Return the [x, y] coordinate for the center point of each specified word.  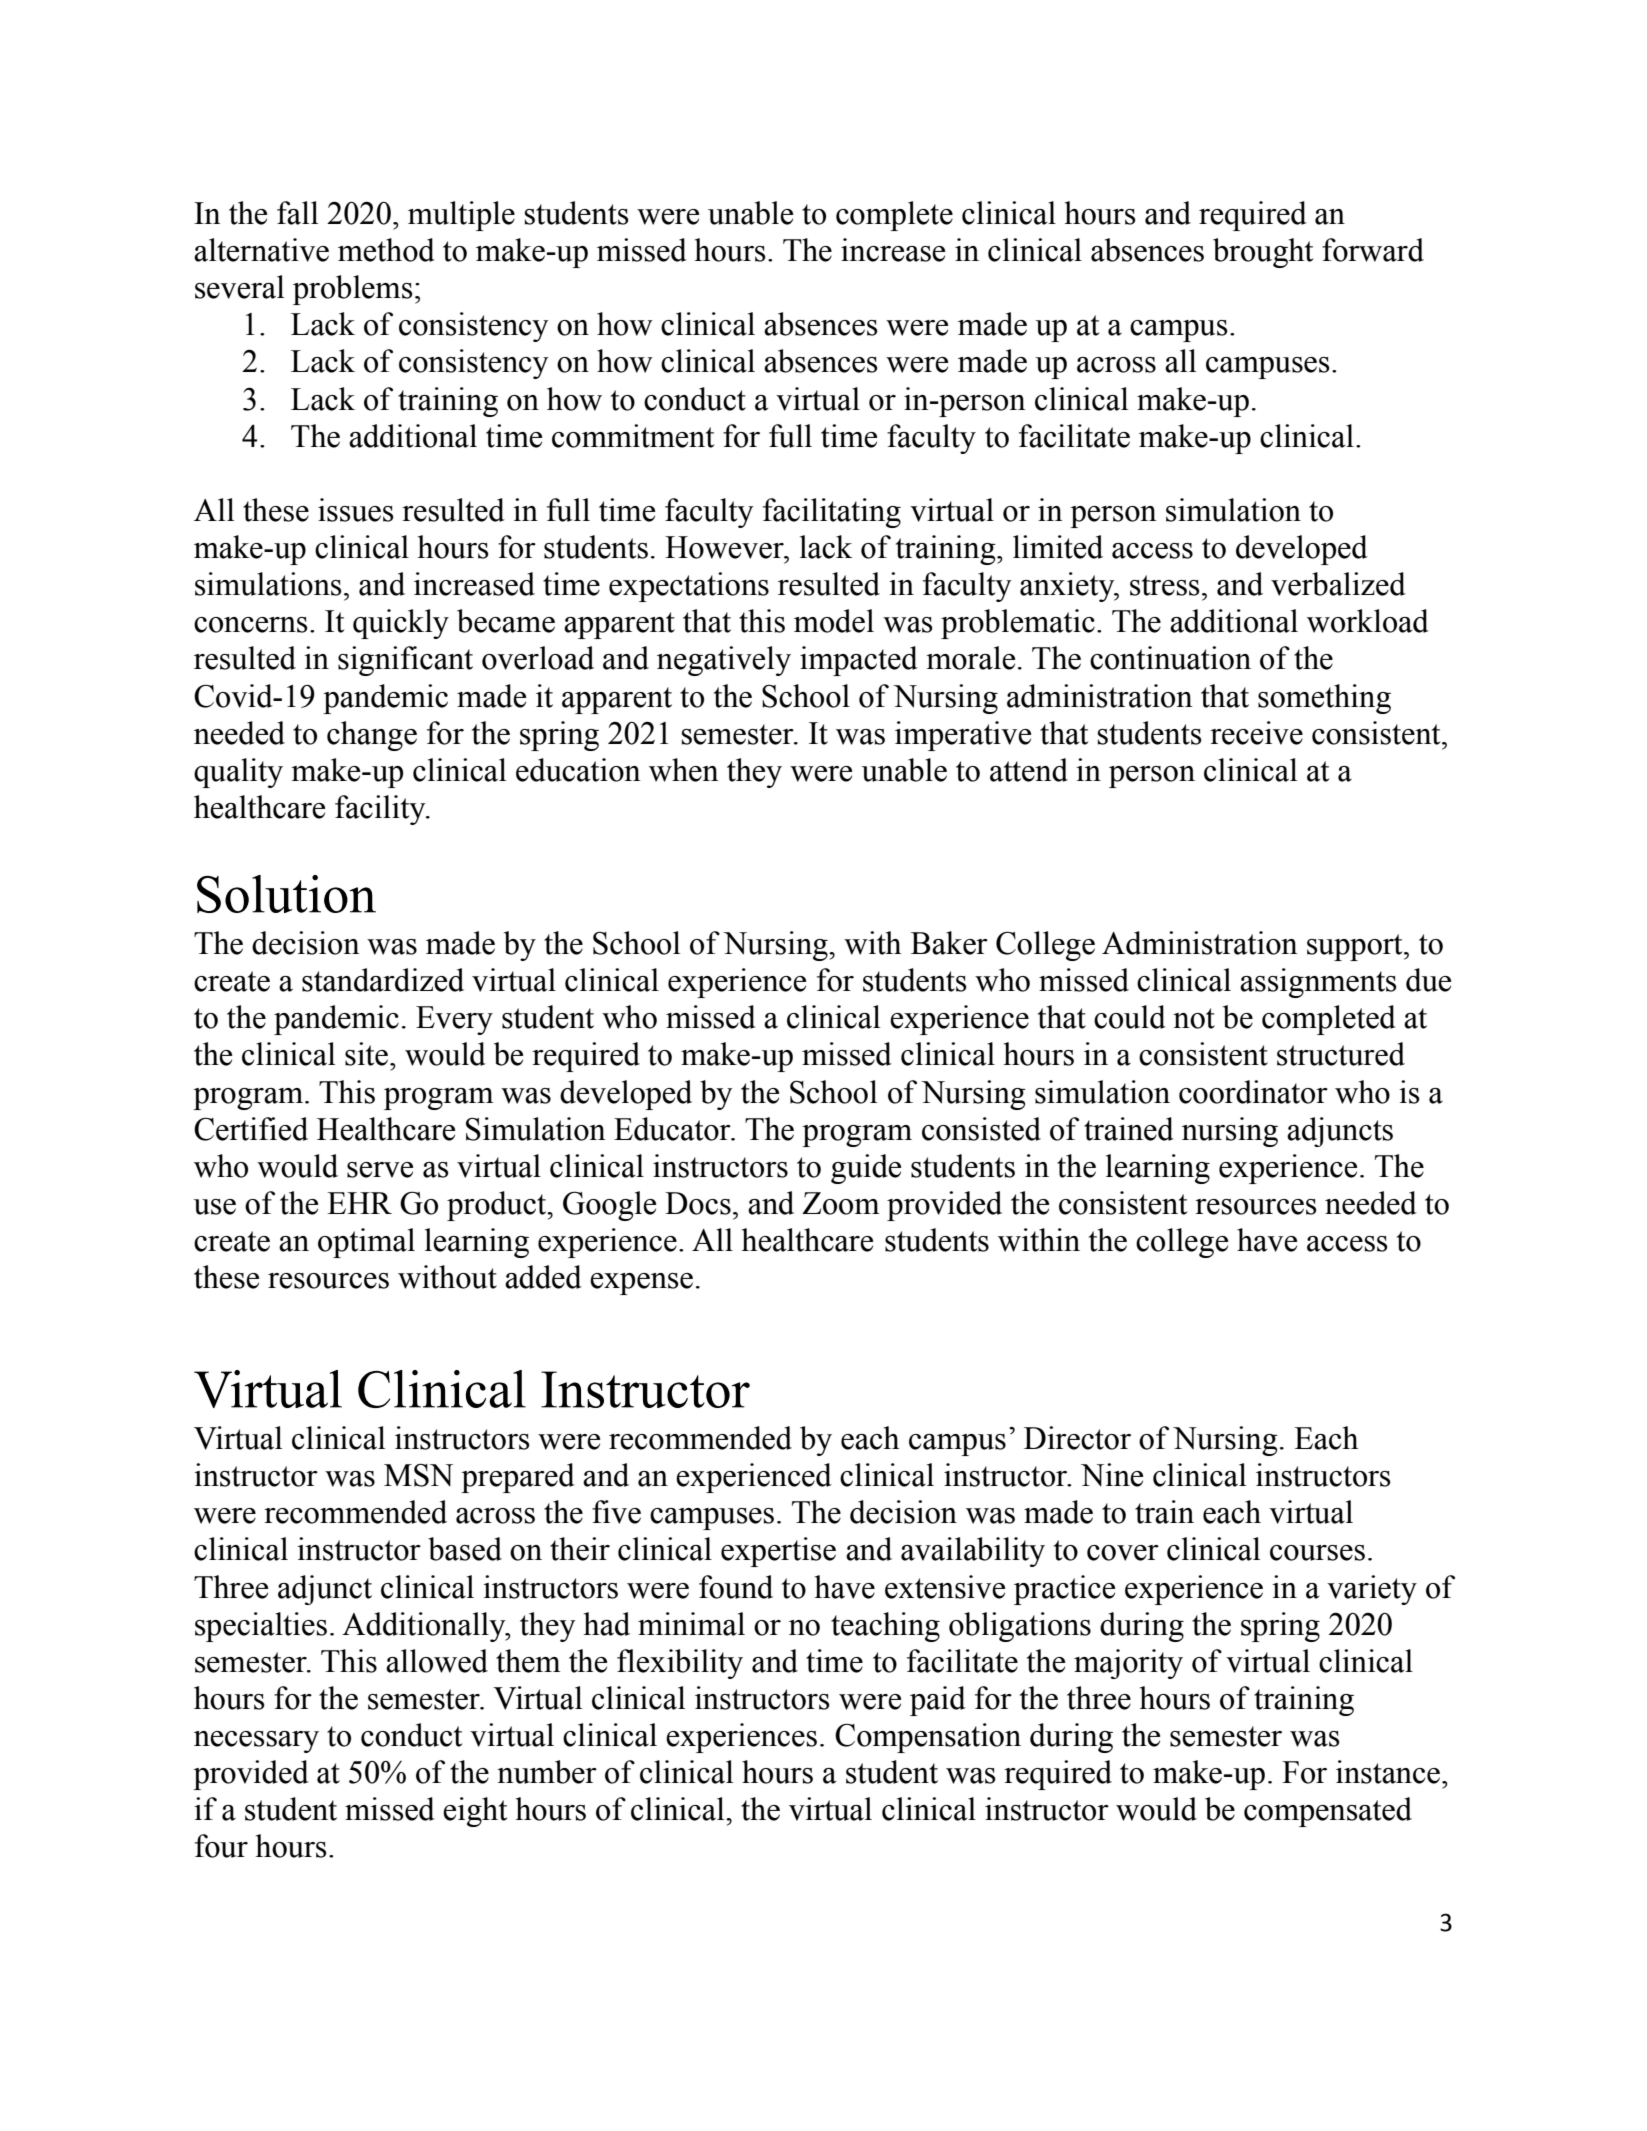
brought [1263, 253]
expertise [778, 1552]
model [834, 621]
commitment [633, 436]
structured [1341, 1054]
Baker [949, 943]
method [386, 250]
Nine [1112, 1475]
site [368, 1054]
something [1324, 699]
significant [405, 661]
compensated [1328, 1812]
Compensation [928, 1738]
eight [475, 1812]
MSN [418, 1475]
